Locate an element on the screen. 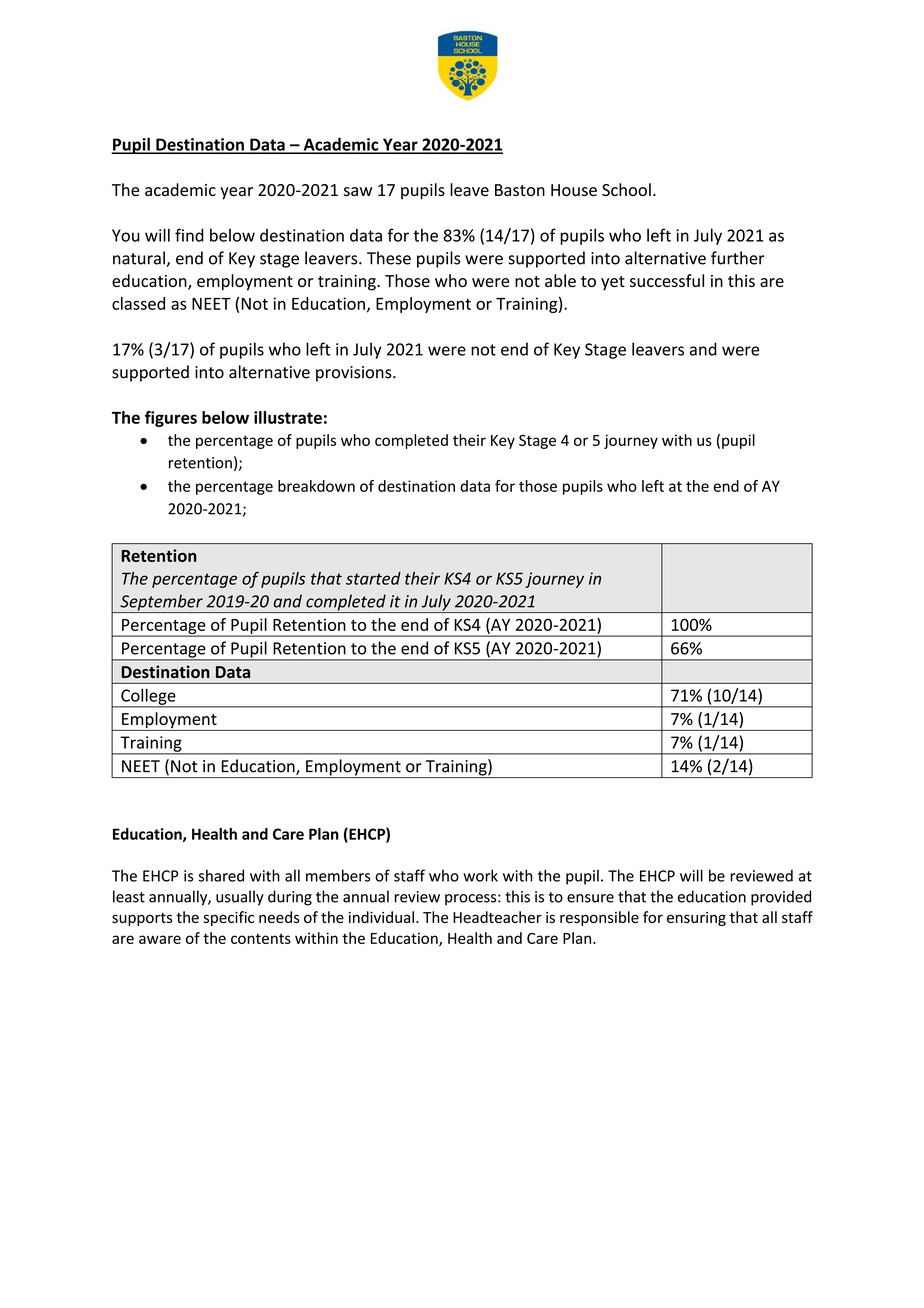  started is located at coordinates (373, 578).
